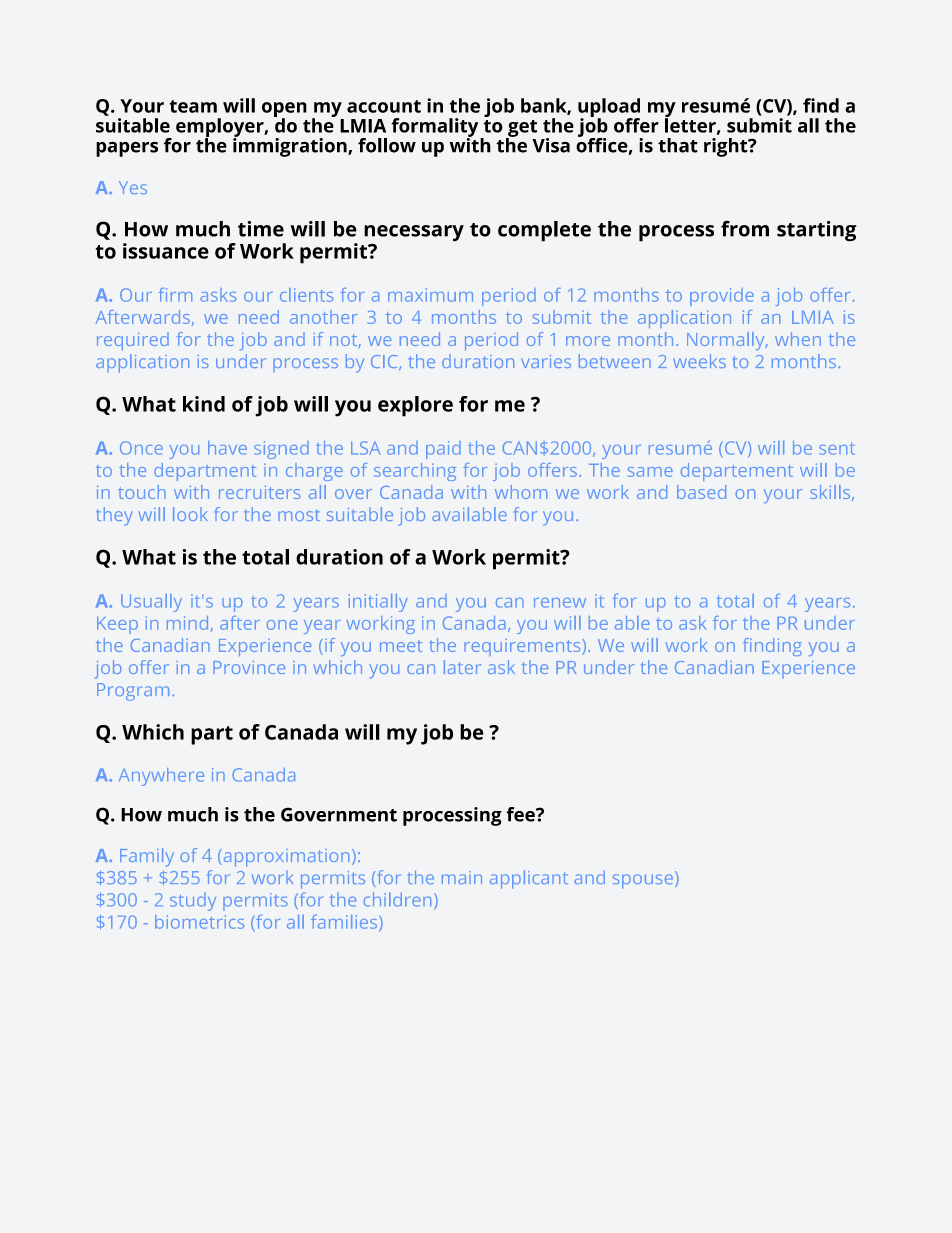 The width and height of the screenshot is (952, 1233). Describe the element at coordinates (193, 902) in the screenshot. I see `study` at that location.
